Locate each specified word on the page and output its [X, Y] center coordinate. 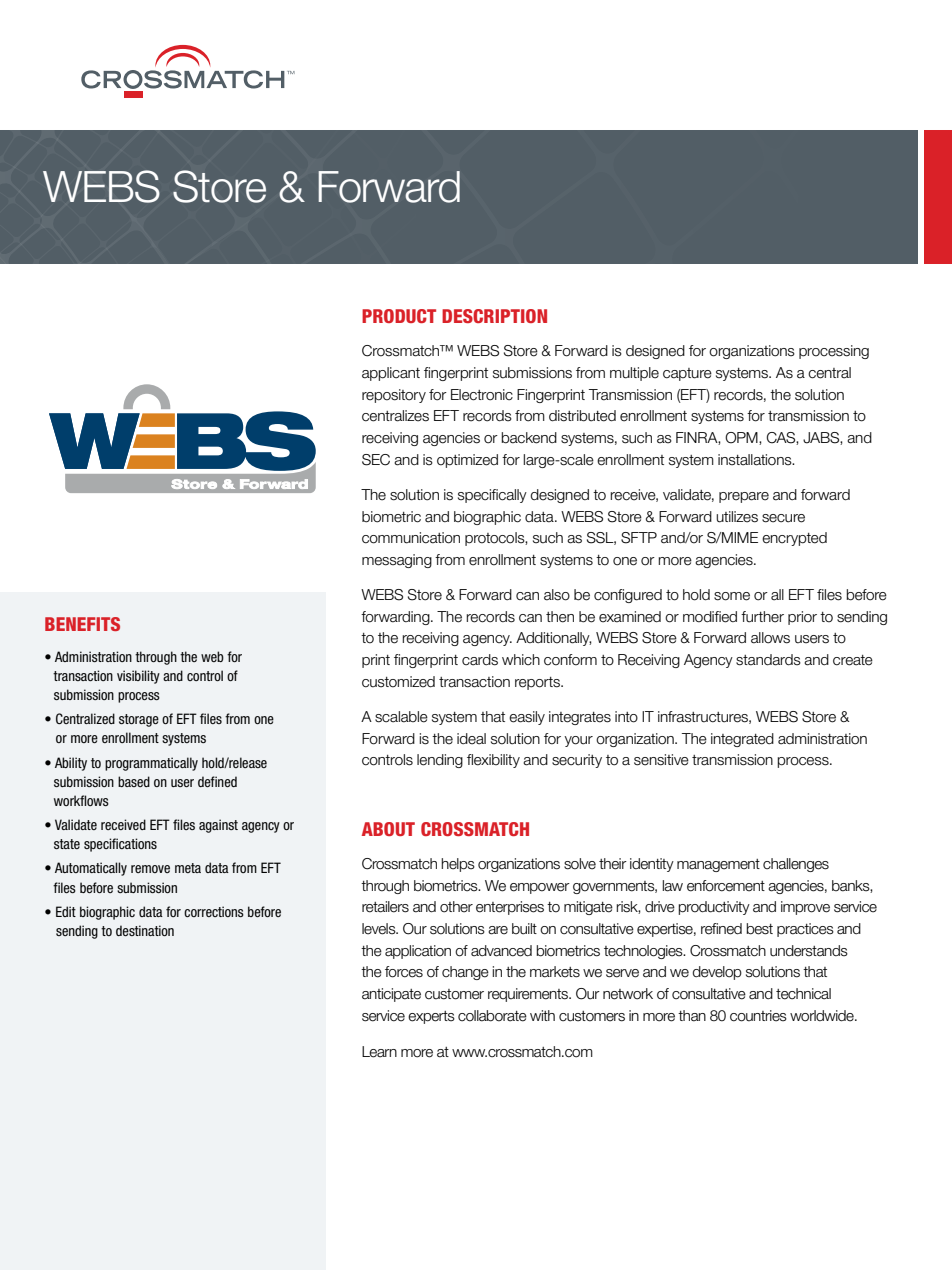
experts [431, 1017]
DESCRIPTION [494, 316]
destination [145, 930]
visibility [138, 677]
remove [150, 869]
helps [458, 865]
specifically [492, 496]
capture [687, 374]
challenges [796, 865]
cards [480, 660]
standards [768, 660]
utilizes [737, 517]
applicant [391, 374]
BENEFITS [82, 624]
